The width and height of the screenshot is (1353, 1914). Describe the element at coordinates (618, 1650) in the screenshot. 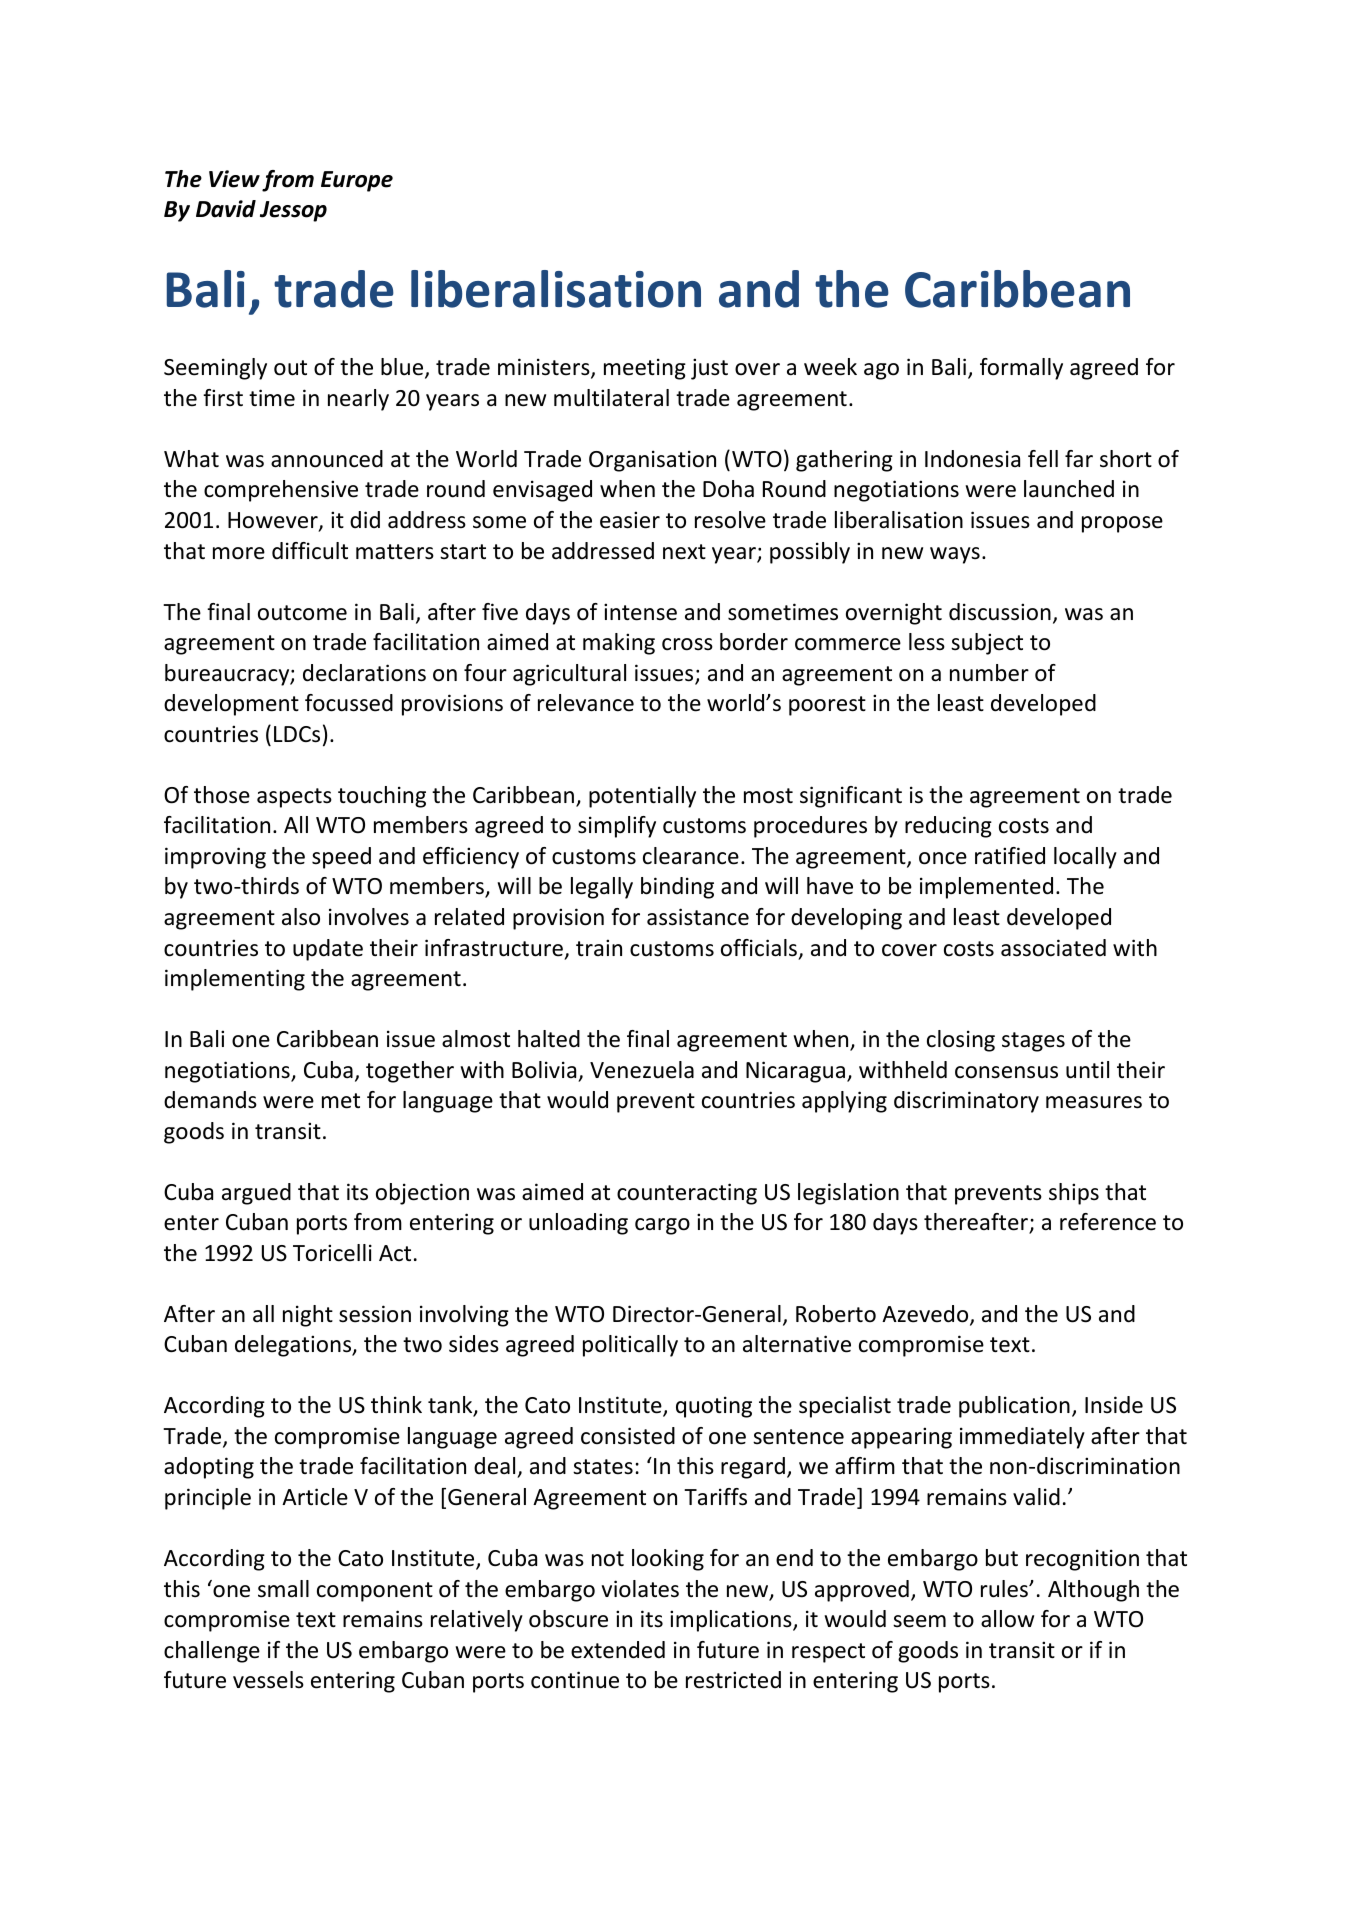

I see `extended` at that location.
